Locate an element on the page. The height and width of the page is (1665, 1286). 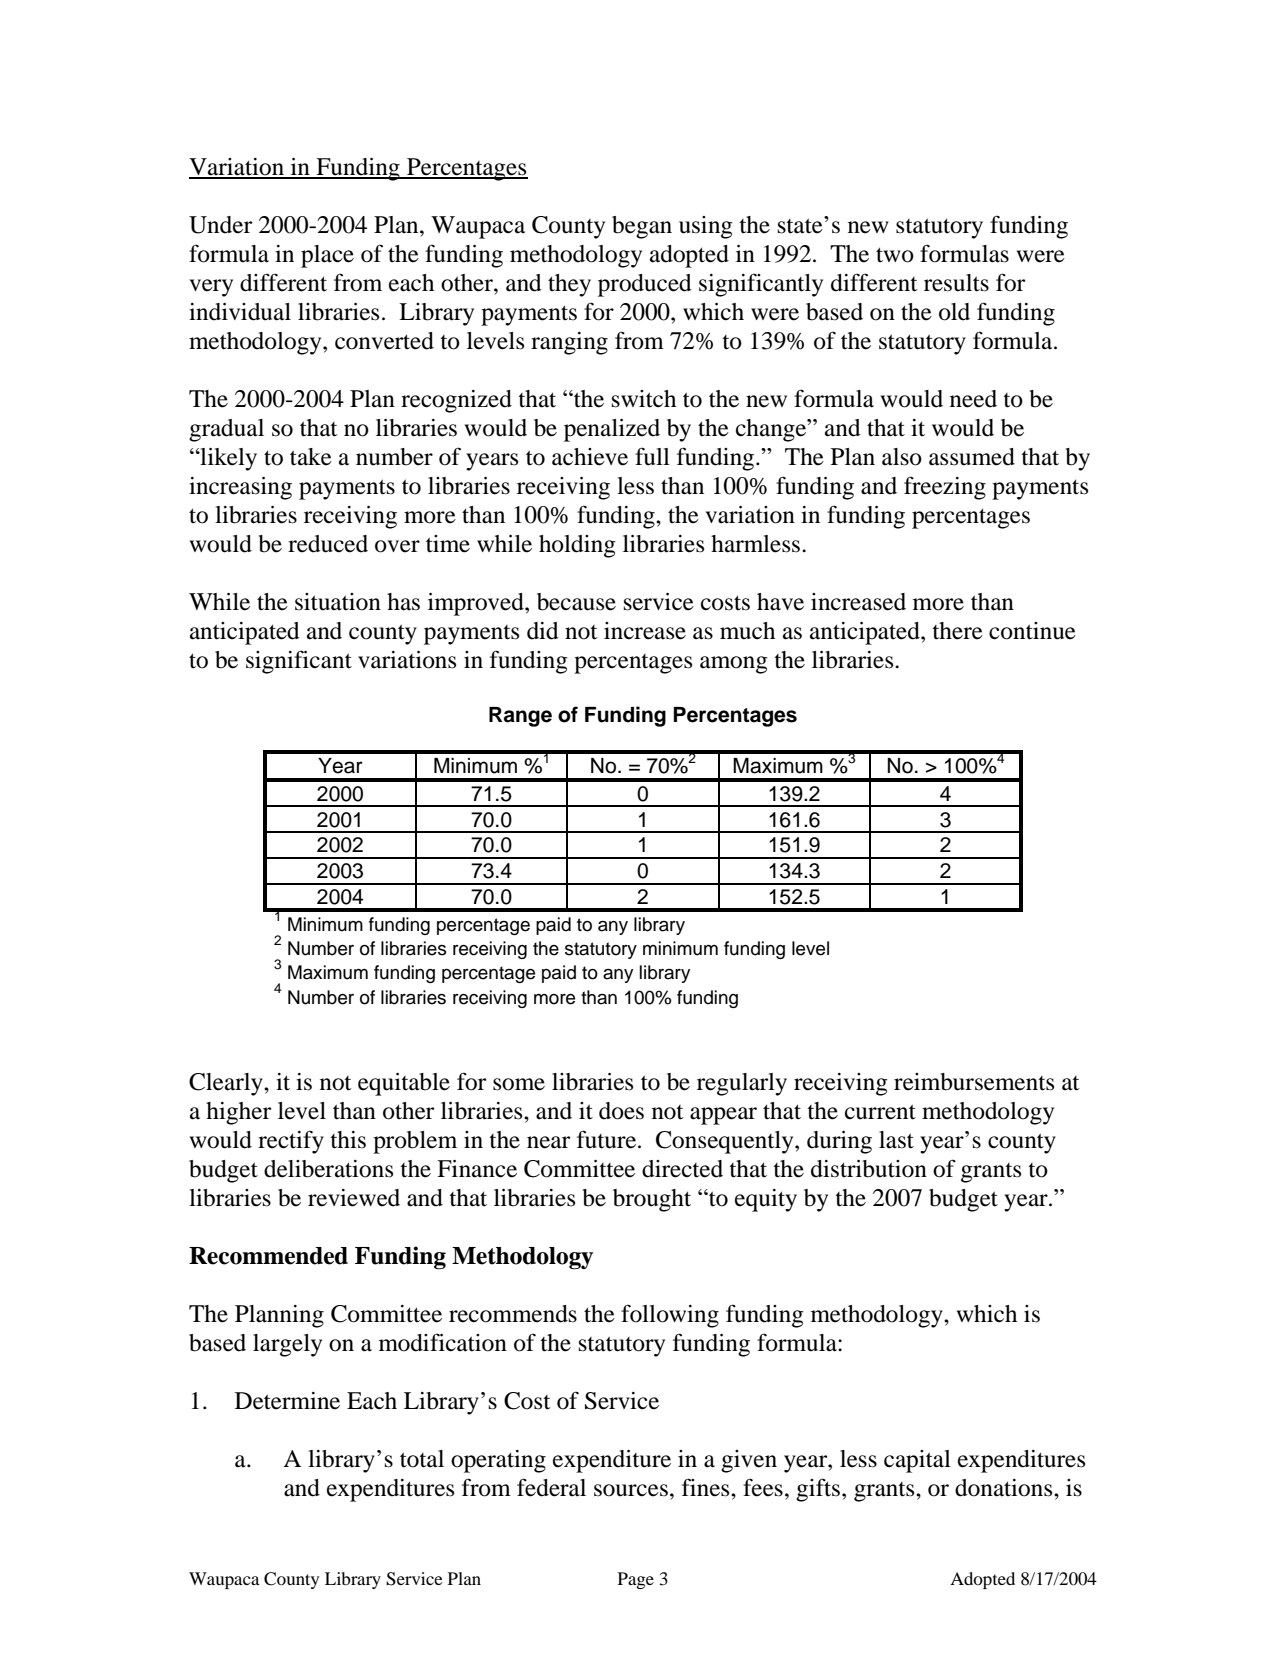
Range is located at coordinates (520, 717).
